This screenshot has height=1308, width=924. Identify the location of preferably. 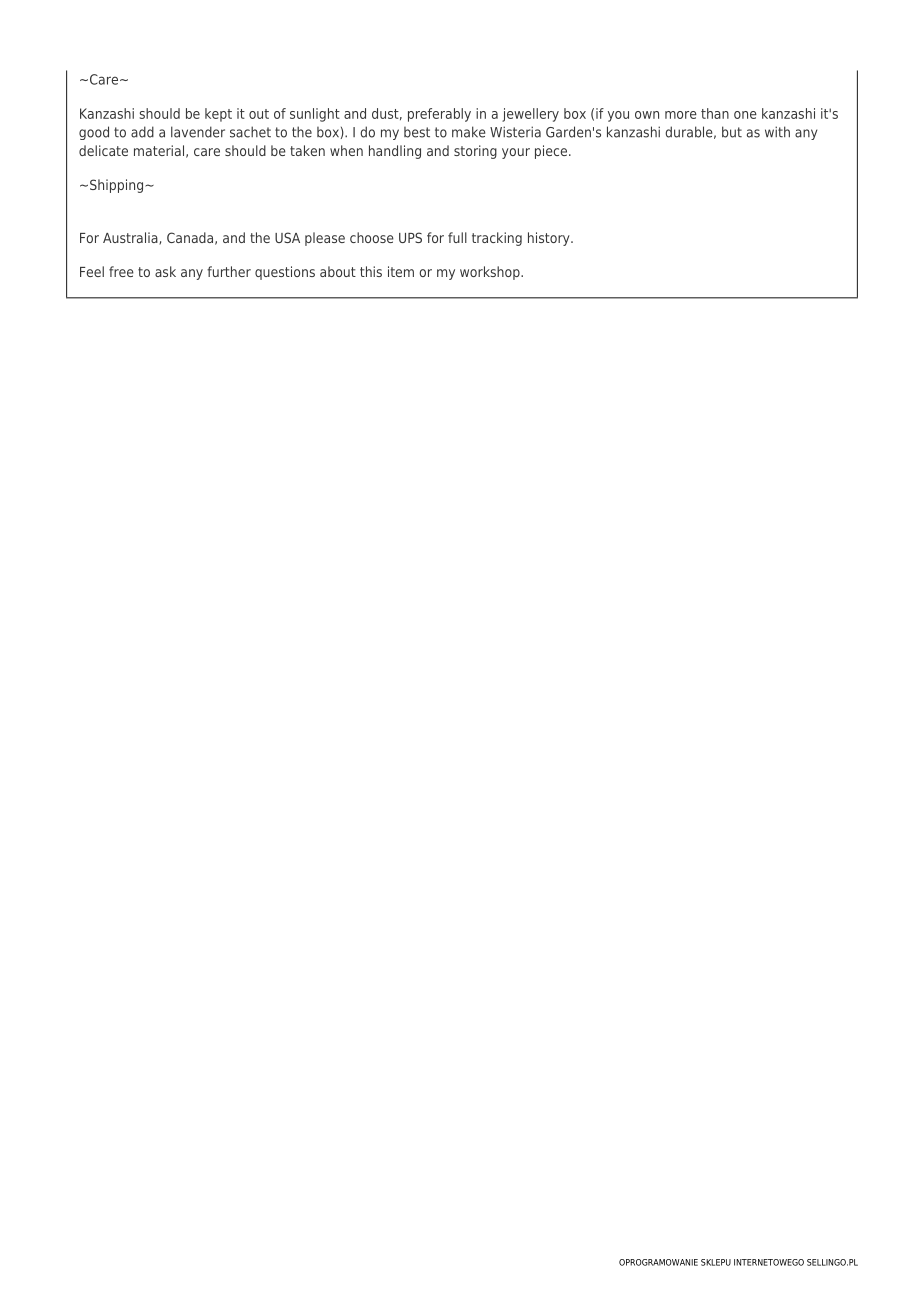
(439, 115).
